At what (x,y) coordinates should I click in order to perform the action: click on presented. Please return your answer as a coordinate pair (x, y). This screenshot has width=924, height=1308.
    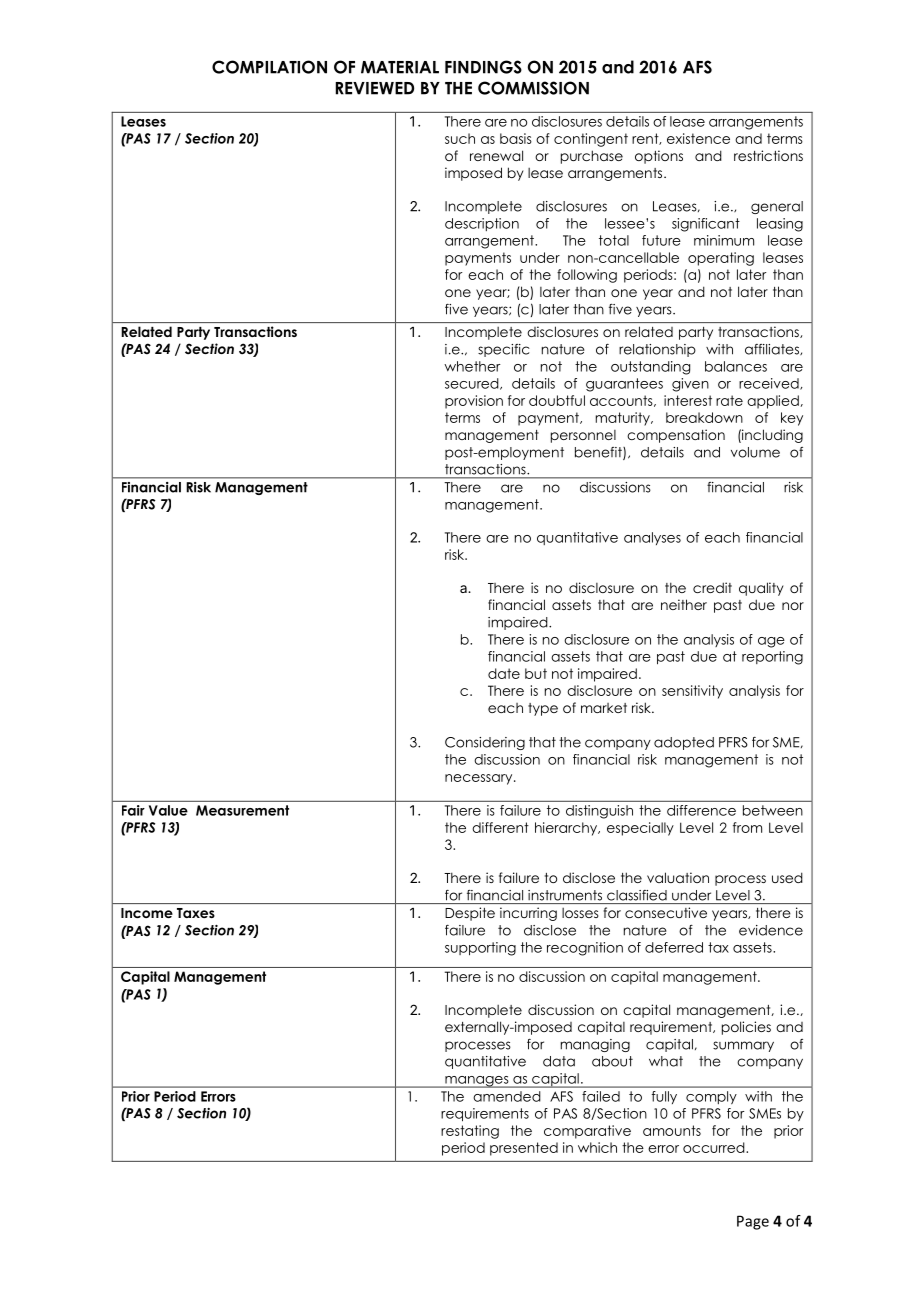
    Looking at the image, I should click on (524, 1149).
